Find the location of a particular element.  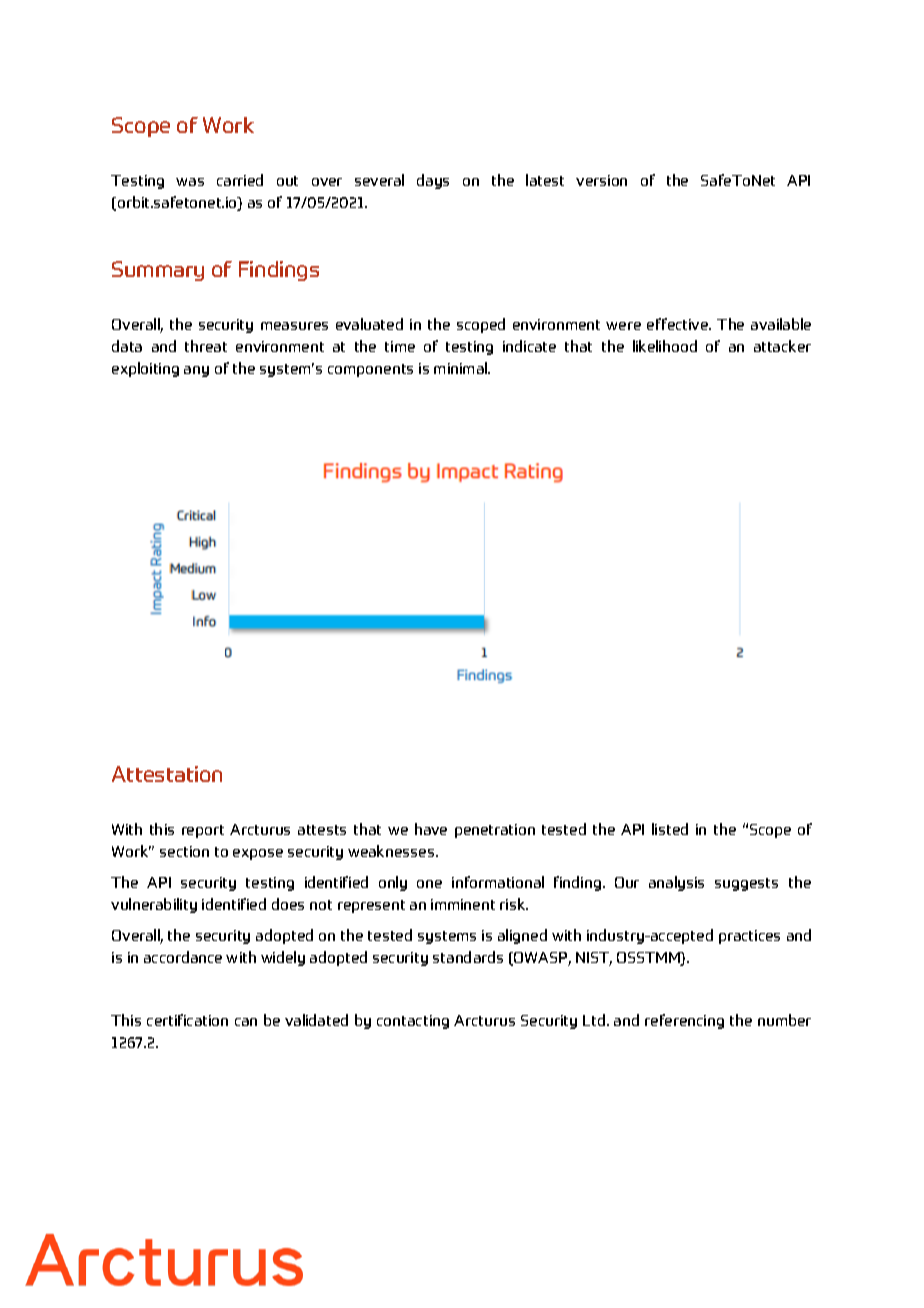

minimal is located at coordinates (461, 368).
